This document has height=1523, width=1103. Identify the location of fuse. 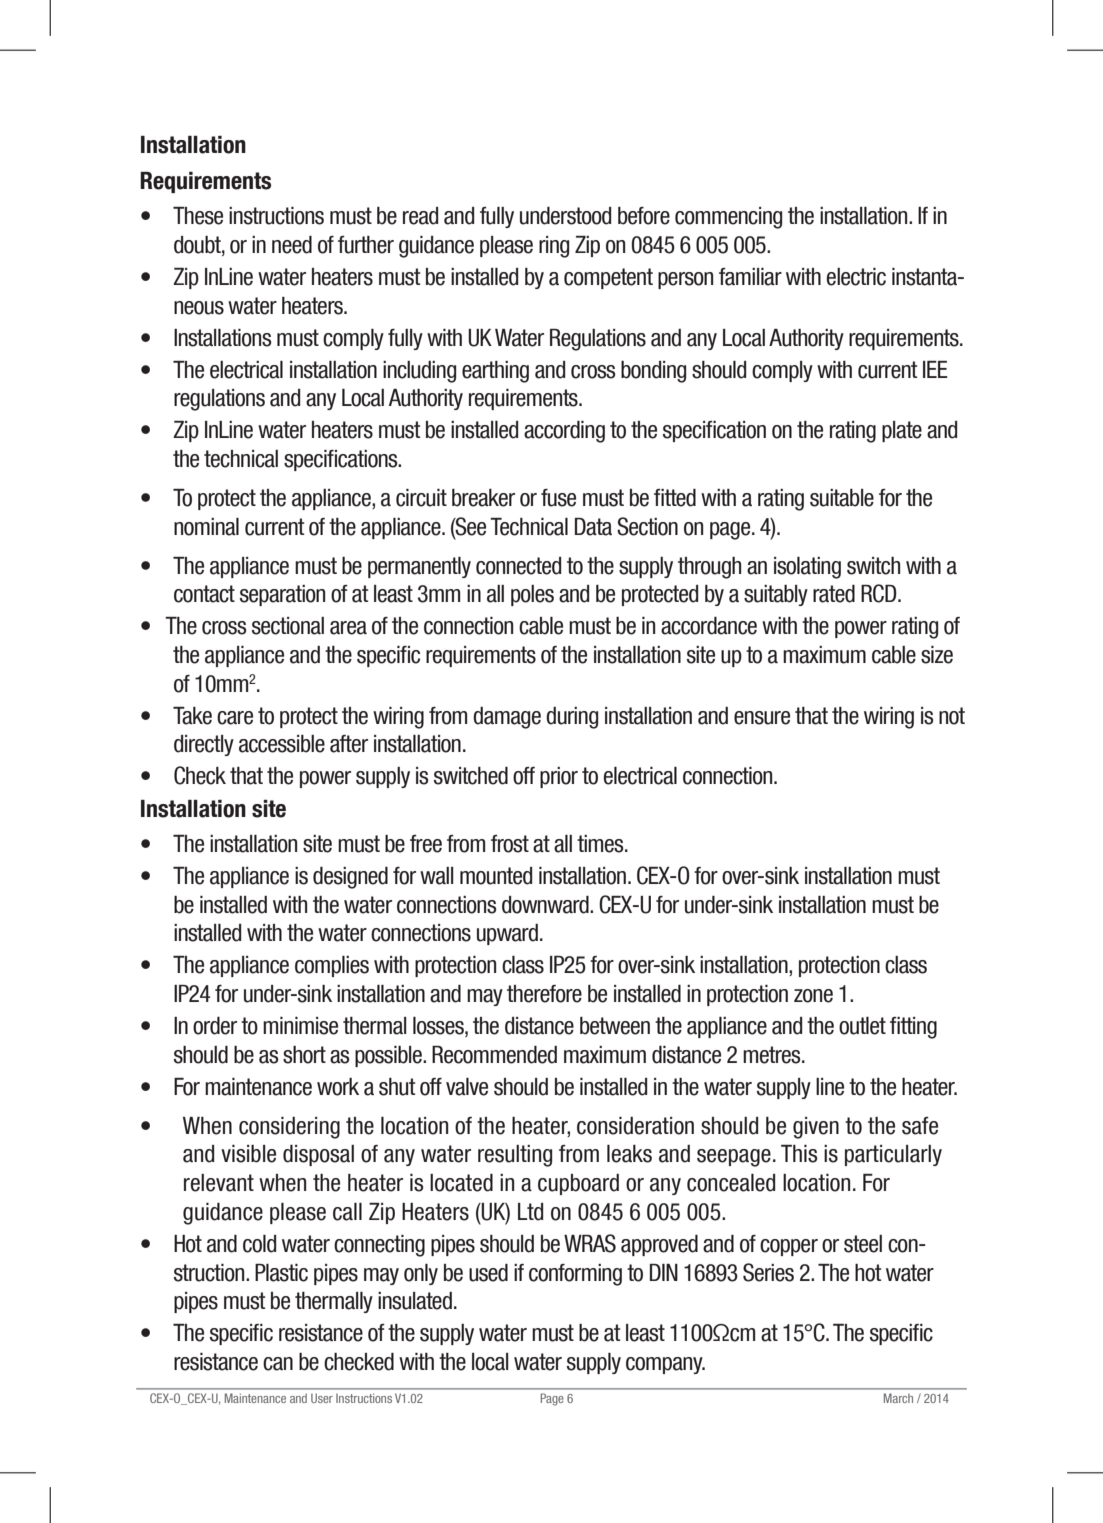
(558, 498).
